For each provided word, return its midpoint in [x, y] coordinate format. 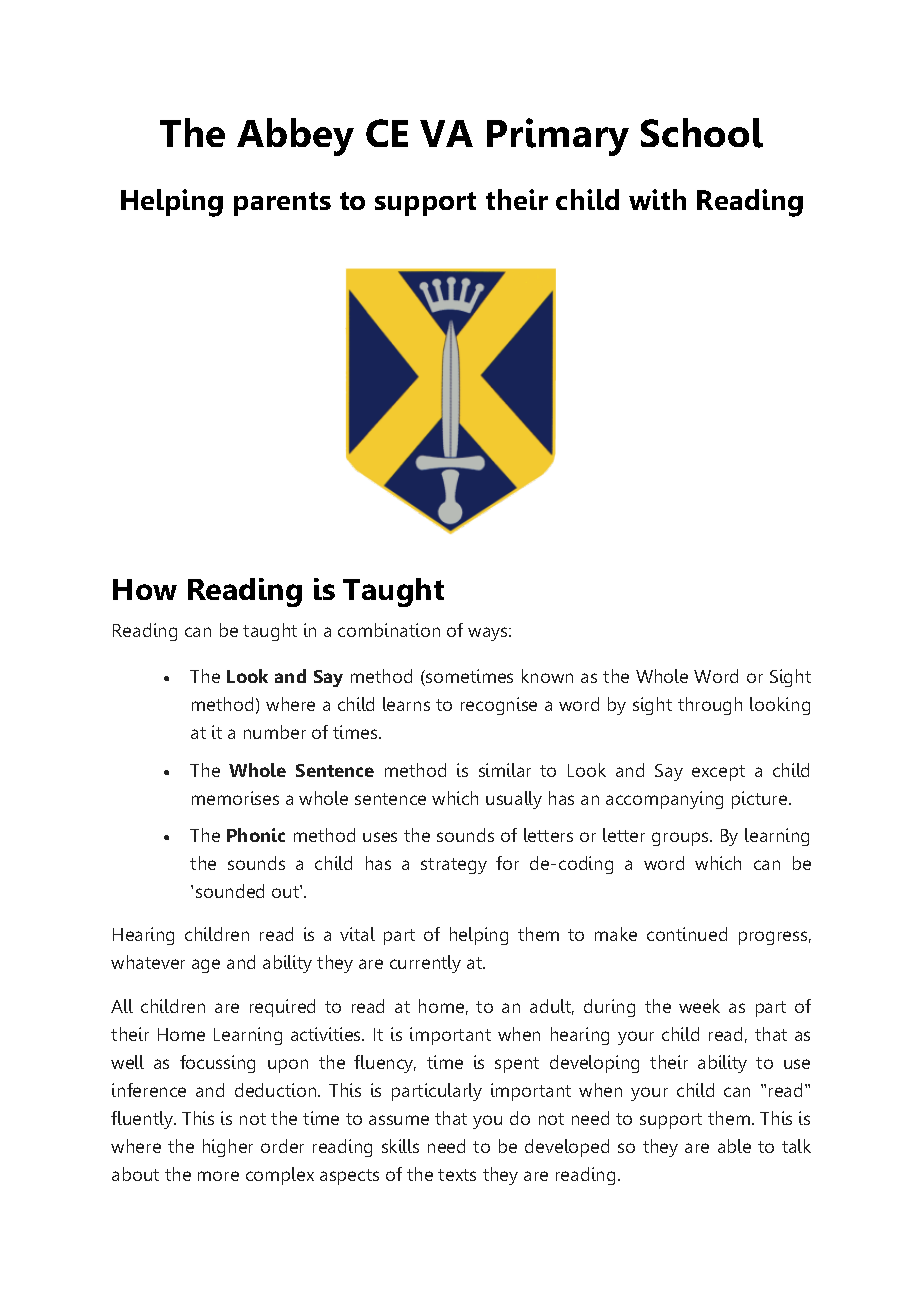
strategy [454, 866]
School [702, 133]
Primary [558, 137]
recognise [499, 706]
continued [687, 934]
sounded [230, 891]
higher [228, 1148]
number [275, 732]
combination [389, 630]
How [145, 589]
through [710, 706]
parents [282, 204]
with [657, 199]
